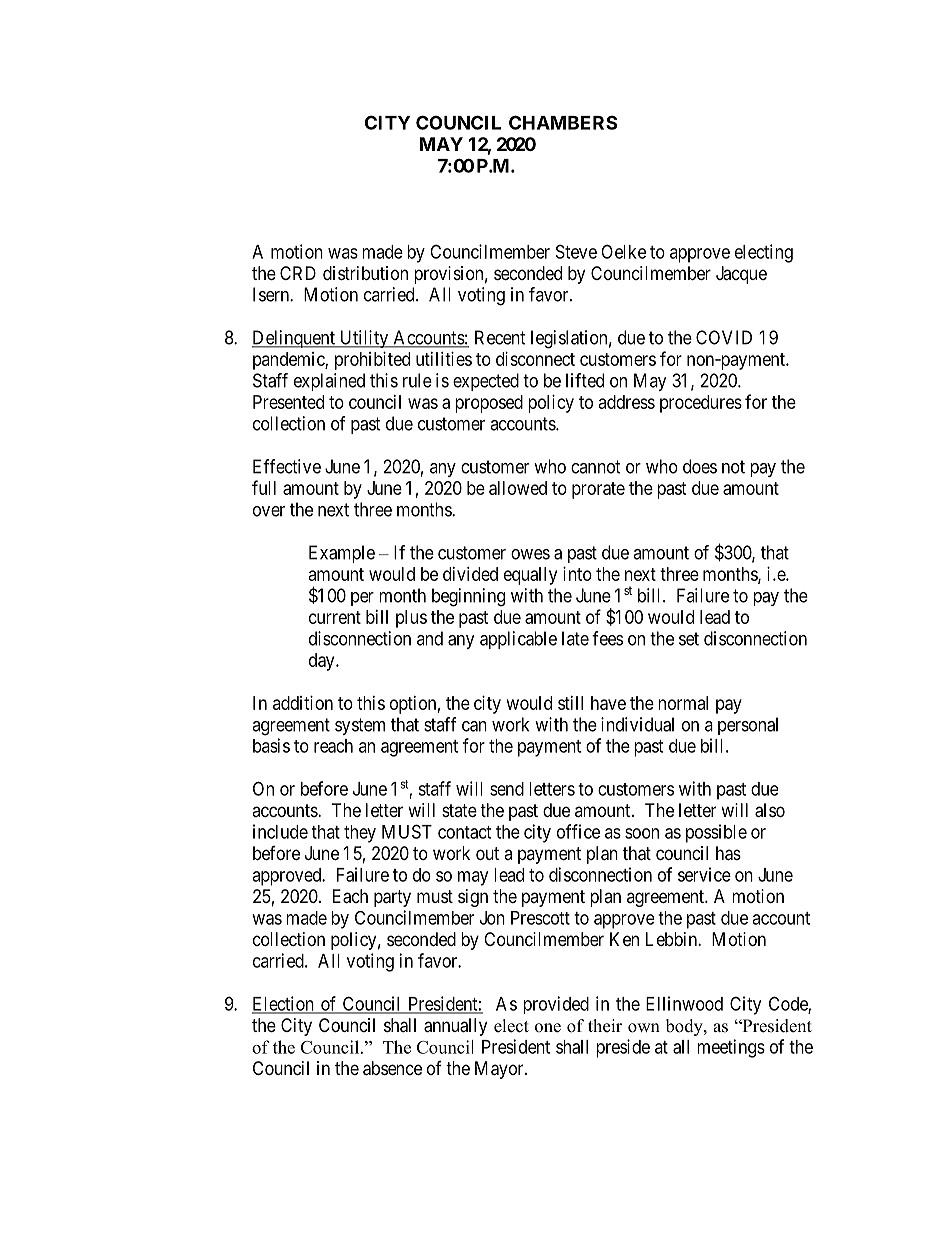 Image resolution: width=952 pixels, height=1233 pixels. Describe the element at coordinates (548, 1028) in the screenshot. I see `one` at that location.
